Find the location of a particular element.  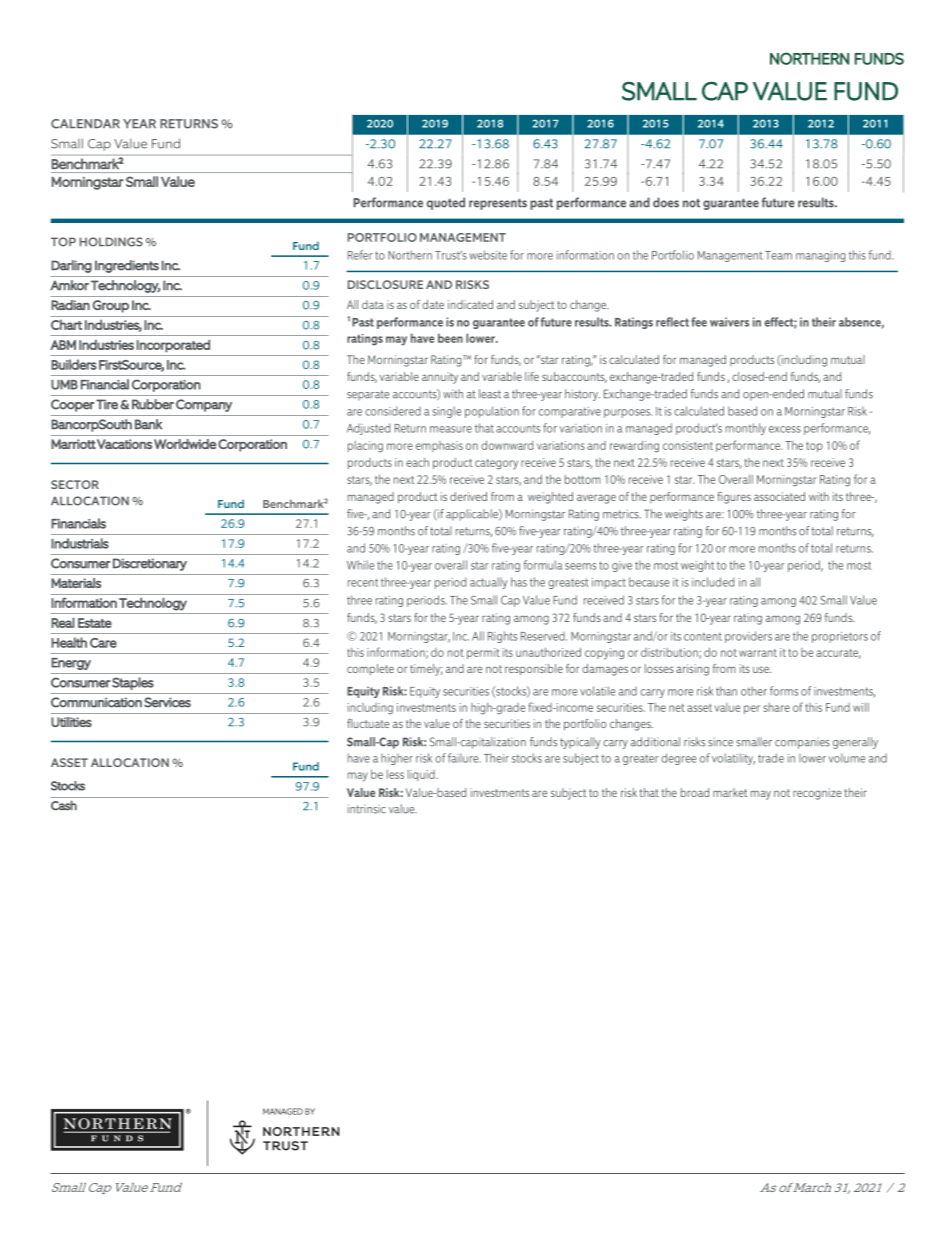

HOLDINGS is located at coordinates (111, 242).
